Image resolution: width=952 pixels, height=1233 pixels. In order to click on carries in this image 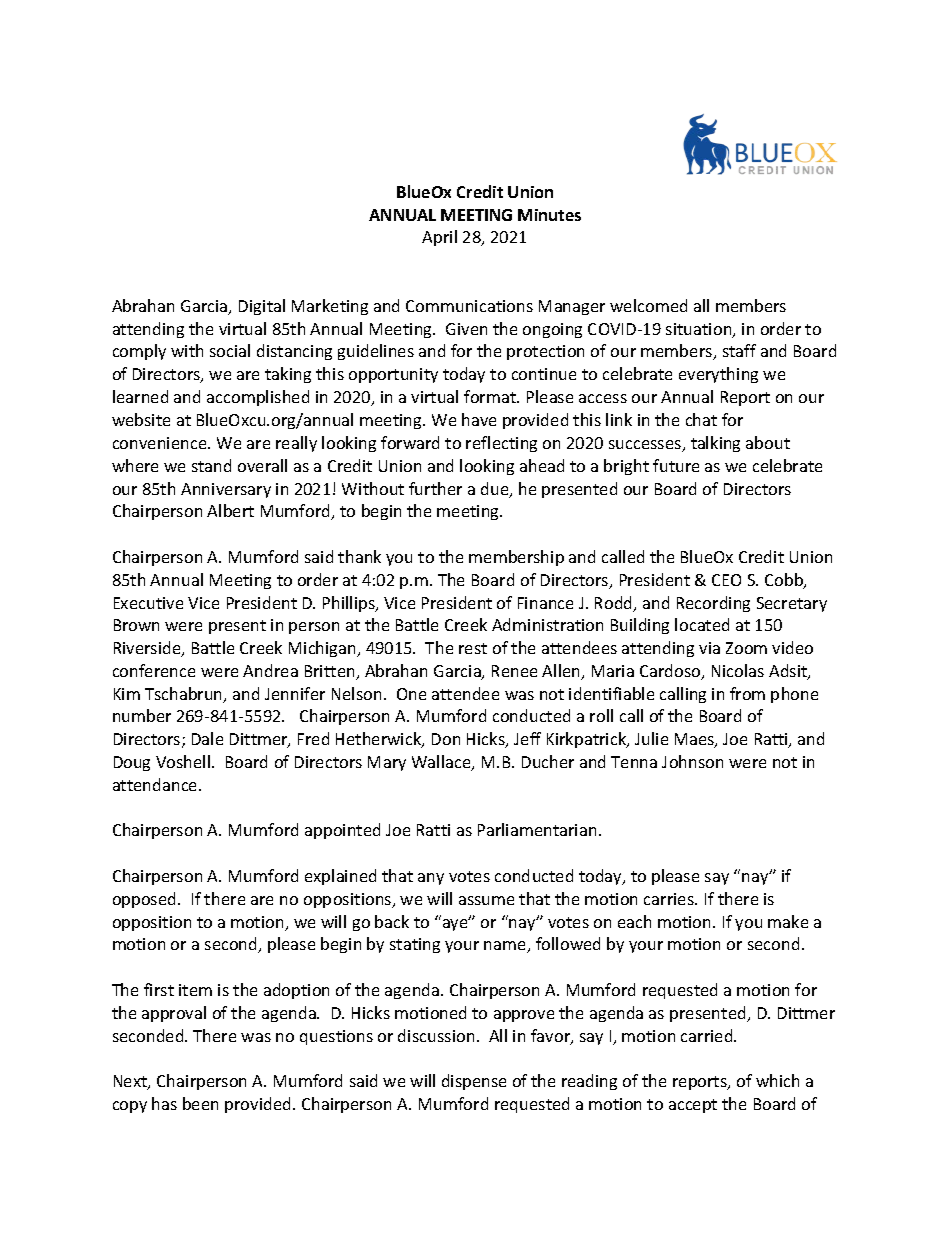, I will do `click(670, 899)`.
